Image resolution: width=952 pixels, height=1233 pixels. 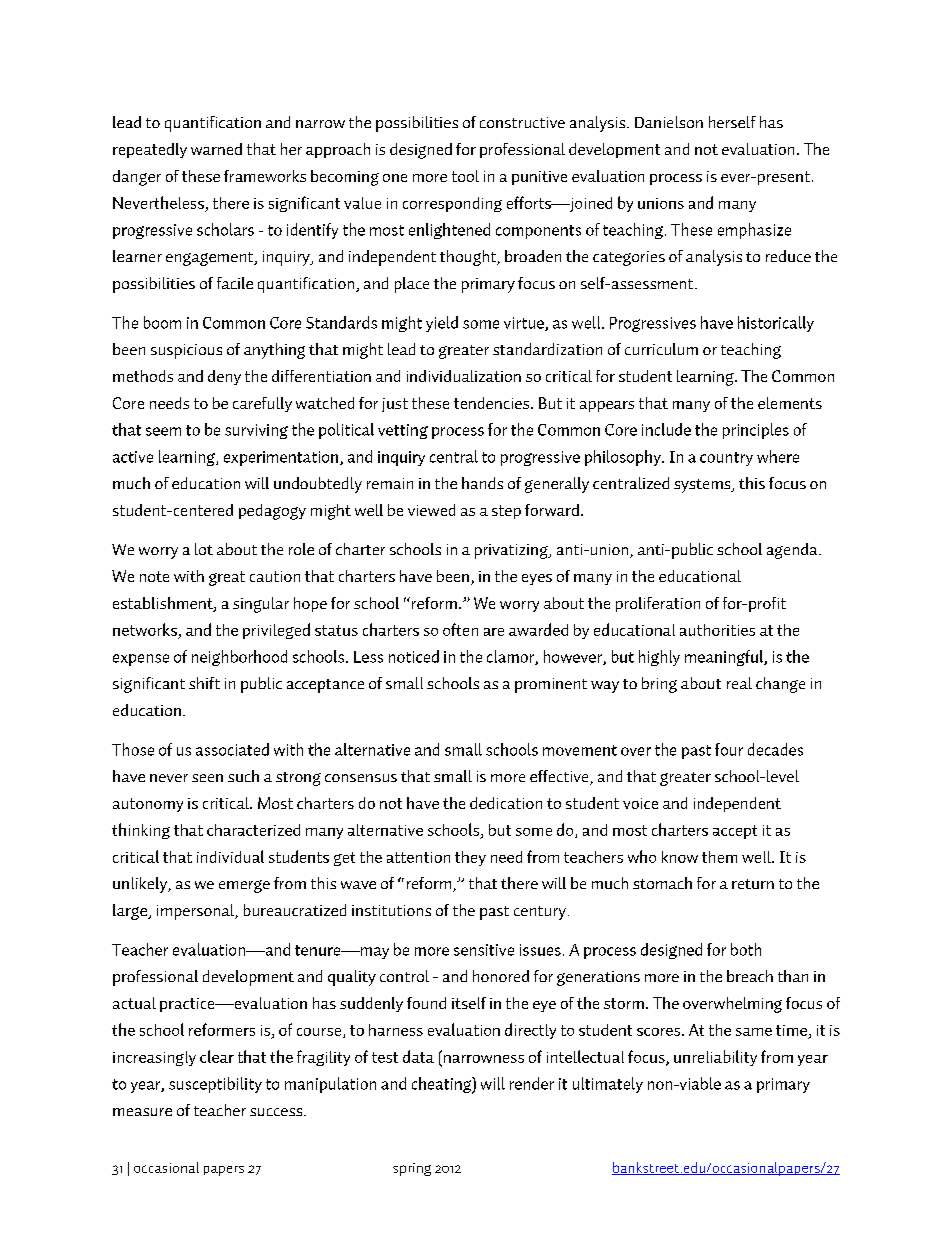 What do you see at coordinates (719, 857) in the screenshot?
I see `them` at bounding box center [719, 857].
